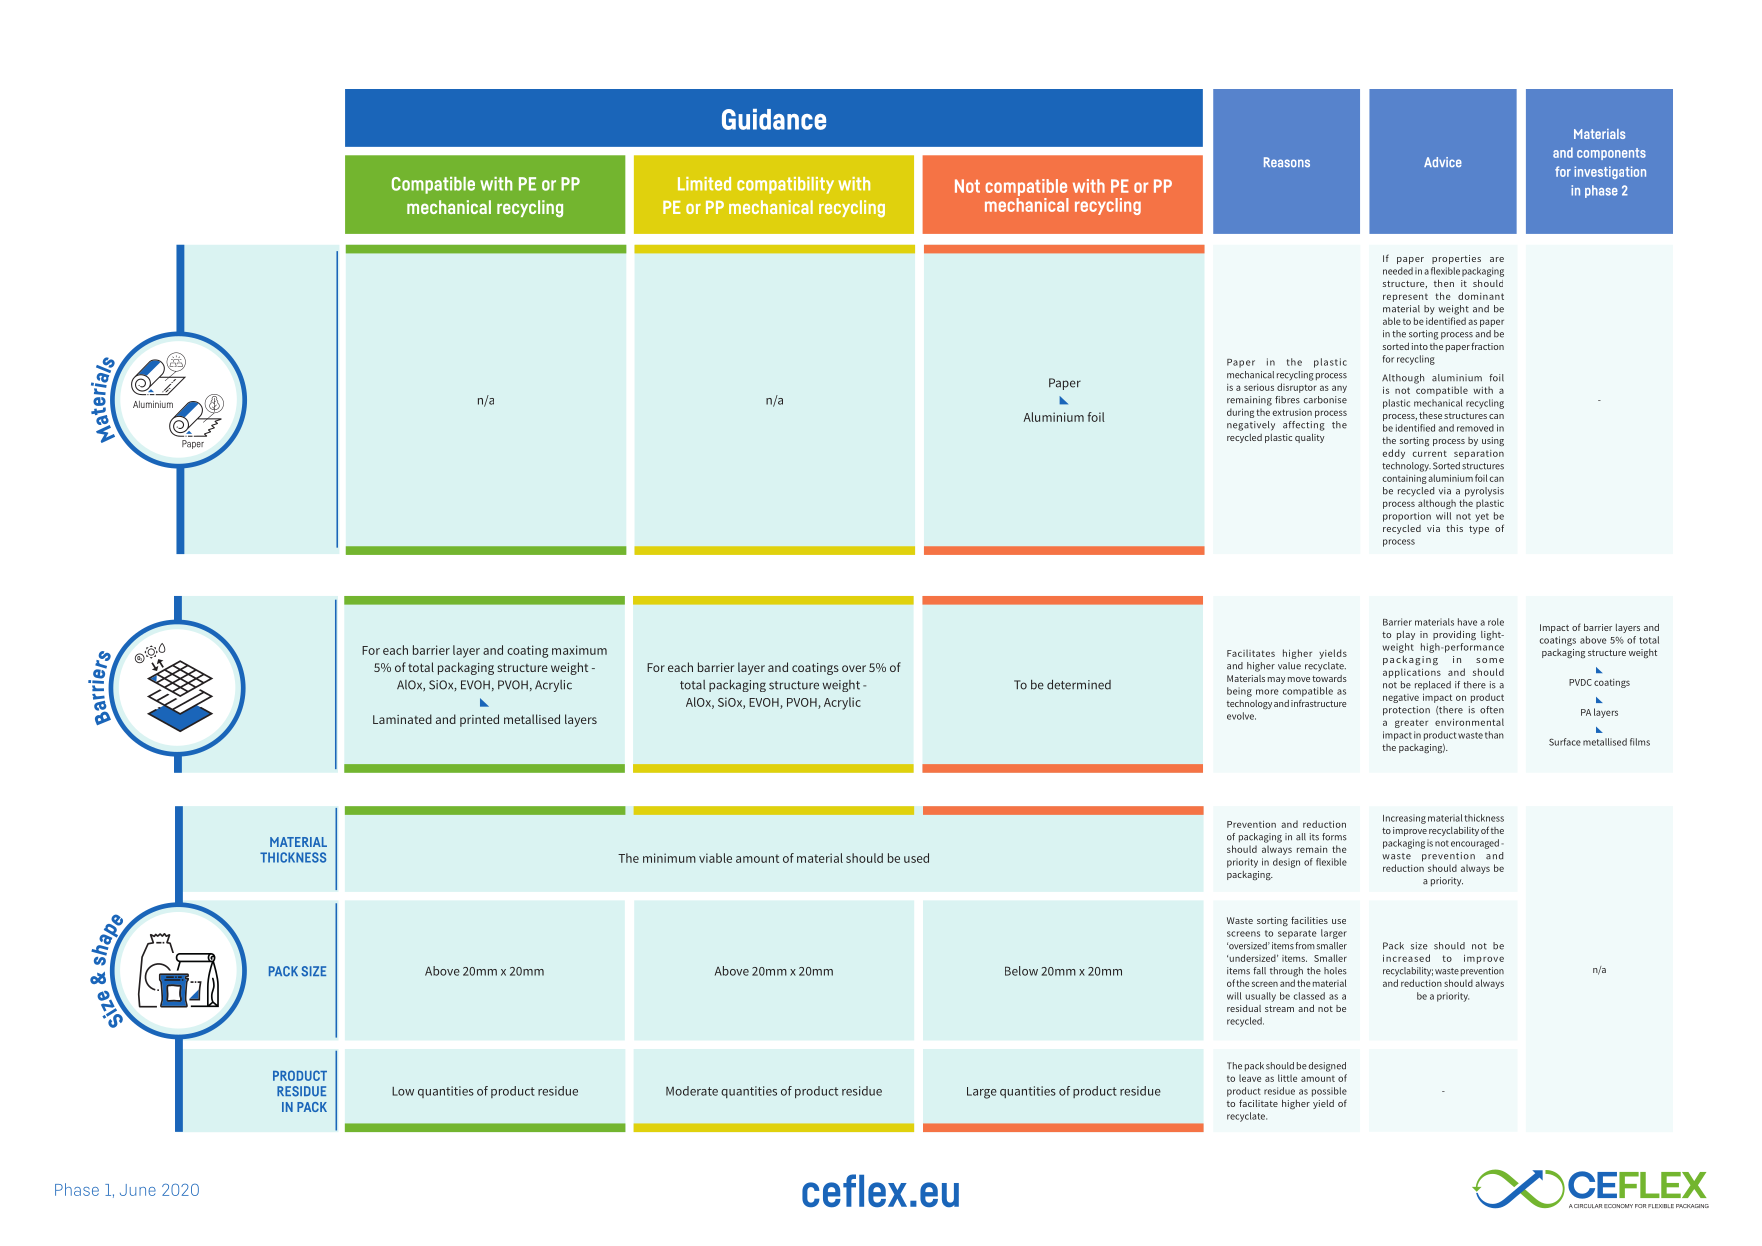 Image resolution: width=1762 pixels, height=1246 pixels. I want to click on June, so click(138, 1190).
